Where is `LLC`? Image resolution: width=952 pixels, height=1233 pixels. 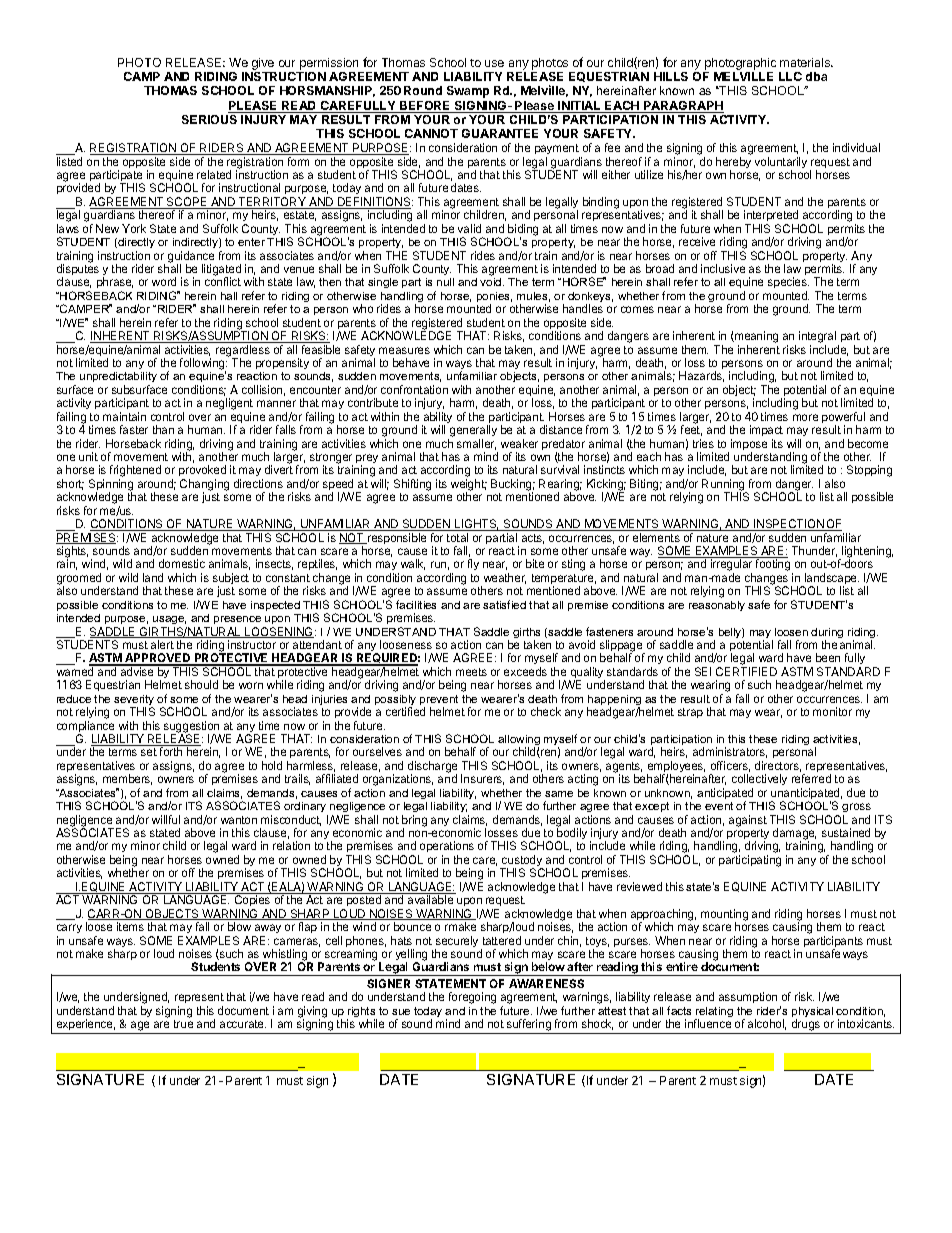 LLC is located at coordinates (790, 76).
